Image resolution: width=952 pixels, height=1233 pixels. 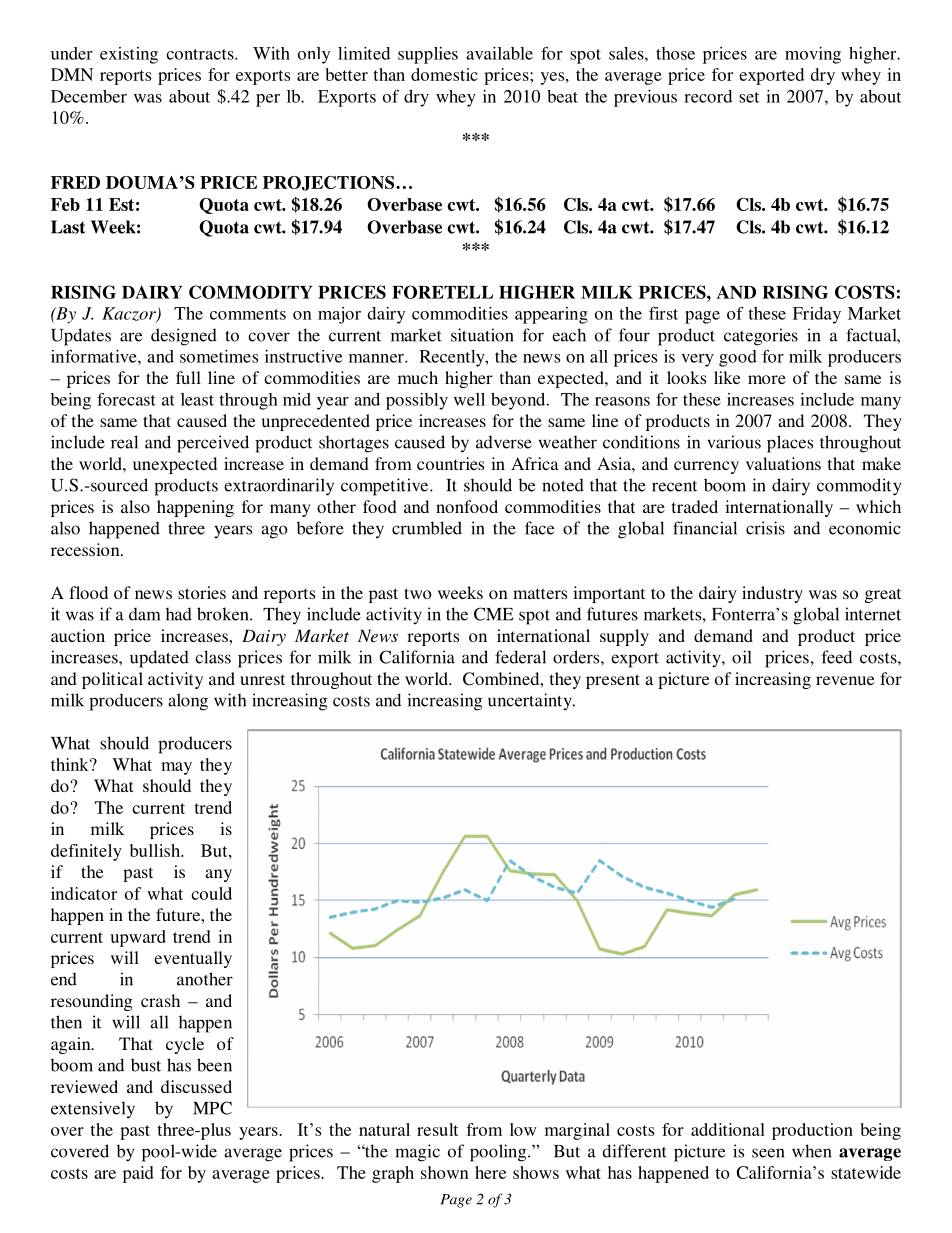 What do you see at coordinates (138, 1174) in the image?
I see `paid` at bounding box center [138, 1174].
